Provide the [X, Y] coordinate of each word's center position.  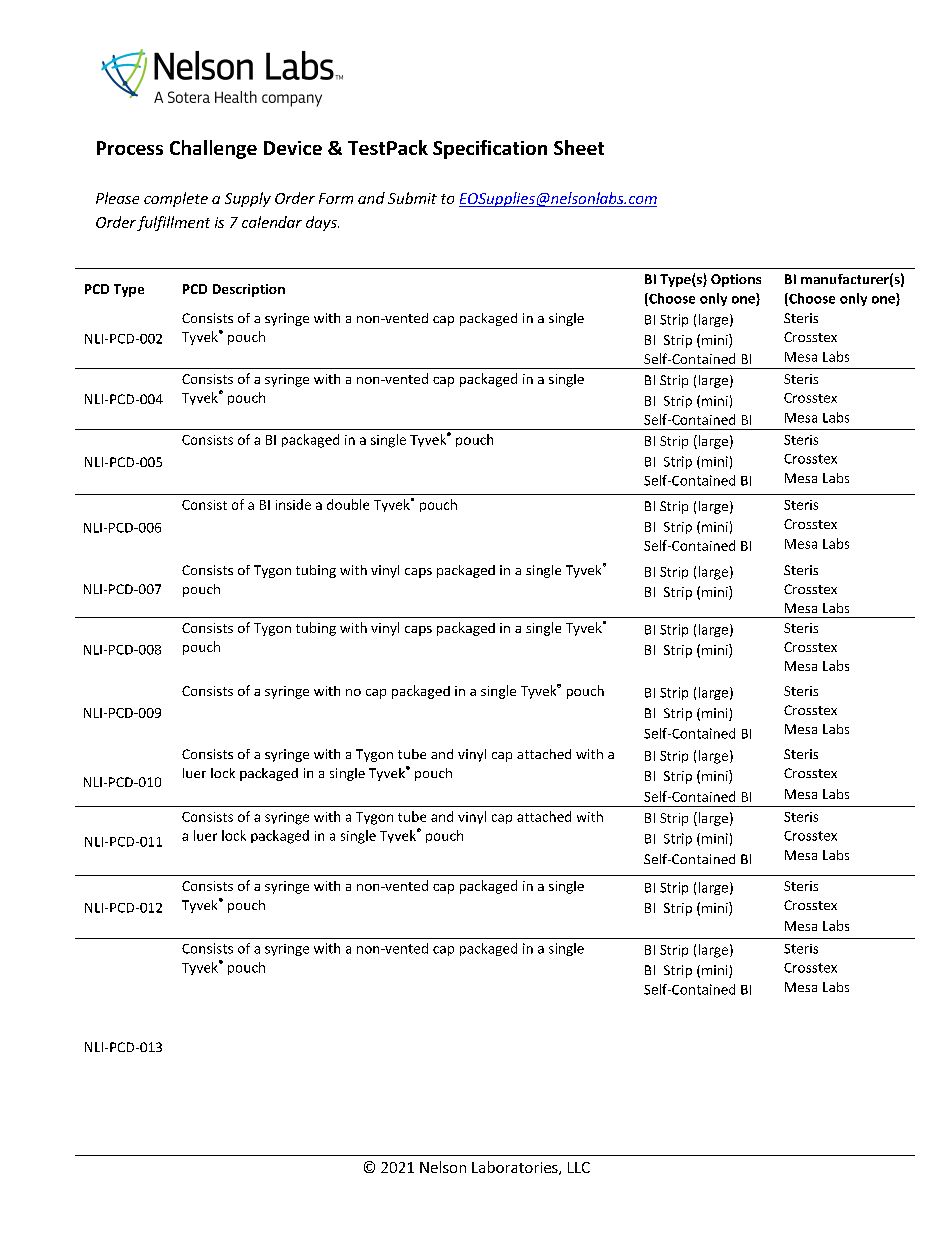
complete [176, 199]
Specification [490, 149]
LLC [579, 1167]
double [348, 504]
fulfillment [173, 223]
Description [249, 290]
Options [736, 280]
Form [336, 198]
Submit [412, 198]
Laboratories [516, 1168]
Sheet [579, 147]
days [322, 223]
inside [293, 504]
